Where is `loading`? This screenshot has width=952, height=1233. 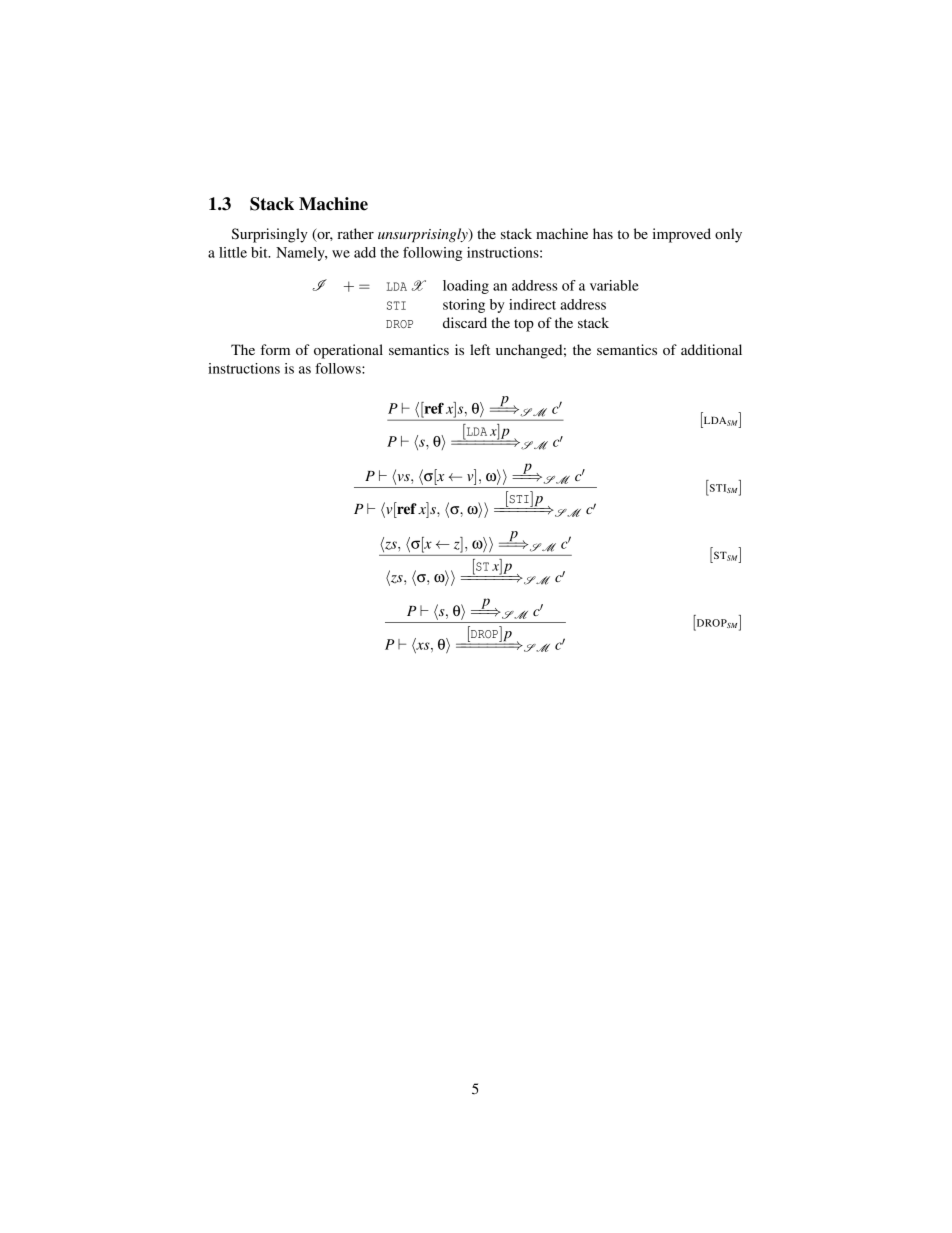
loading is located at coordinates (466, 287).
